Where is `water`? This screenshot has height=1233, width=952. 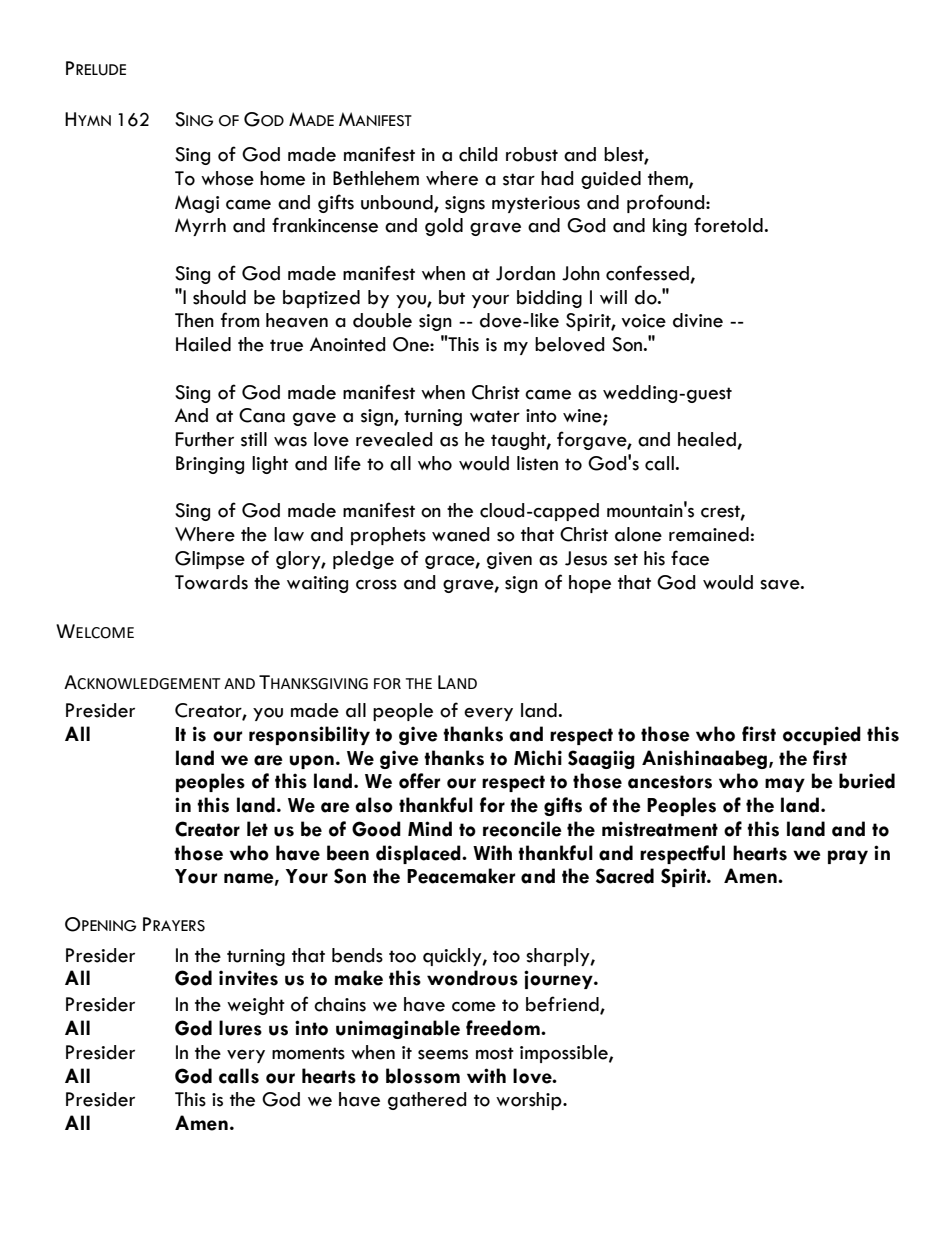 water is located at coordinates (495, 416).
